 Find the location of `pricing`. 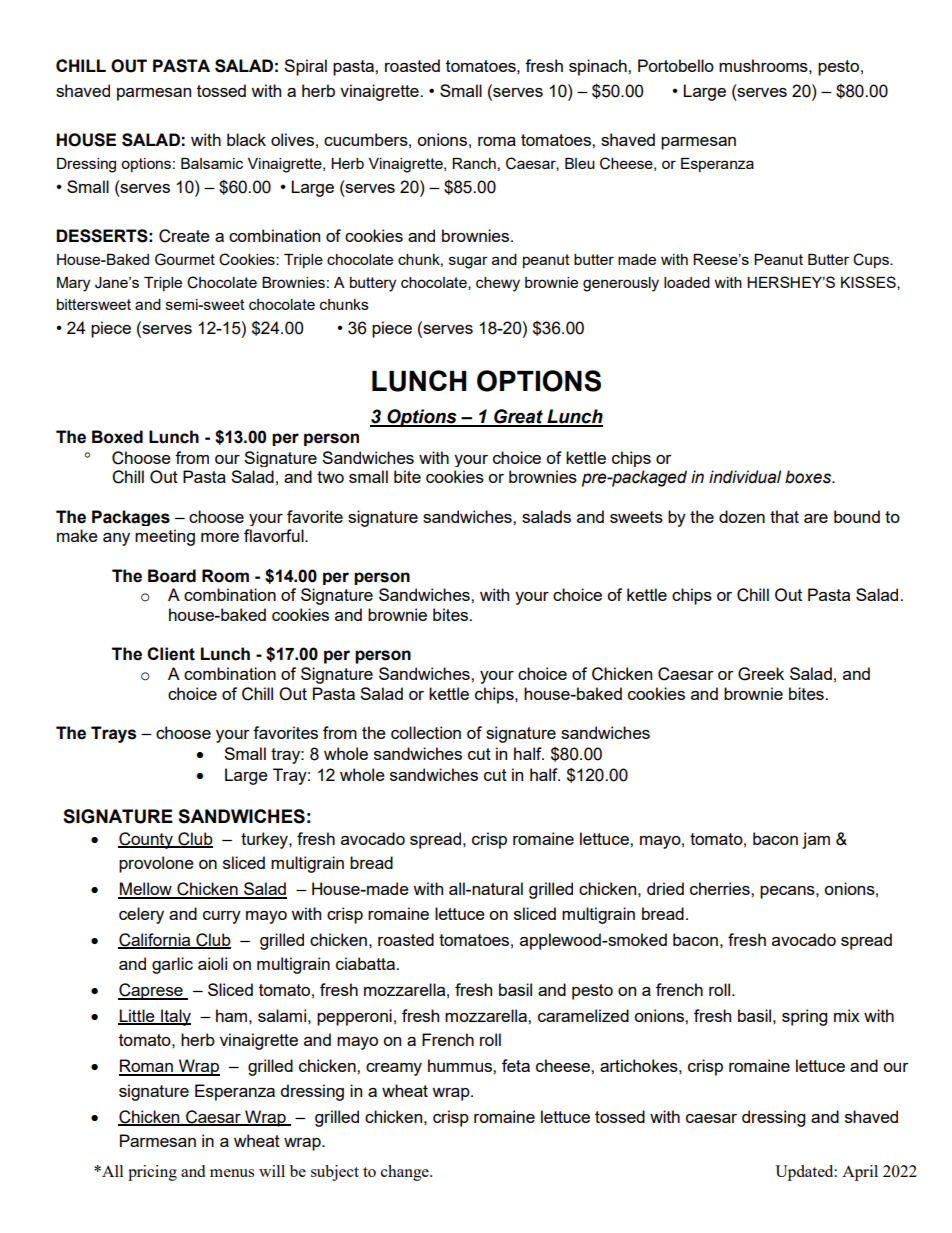

pricing is located at coordinates (152, 1173).
